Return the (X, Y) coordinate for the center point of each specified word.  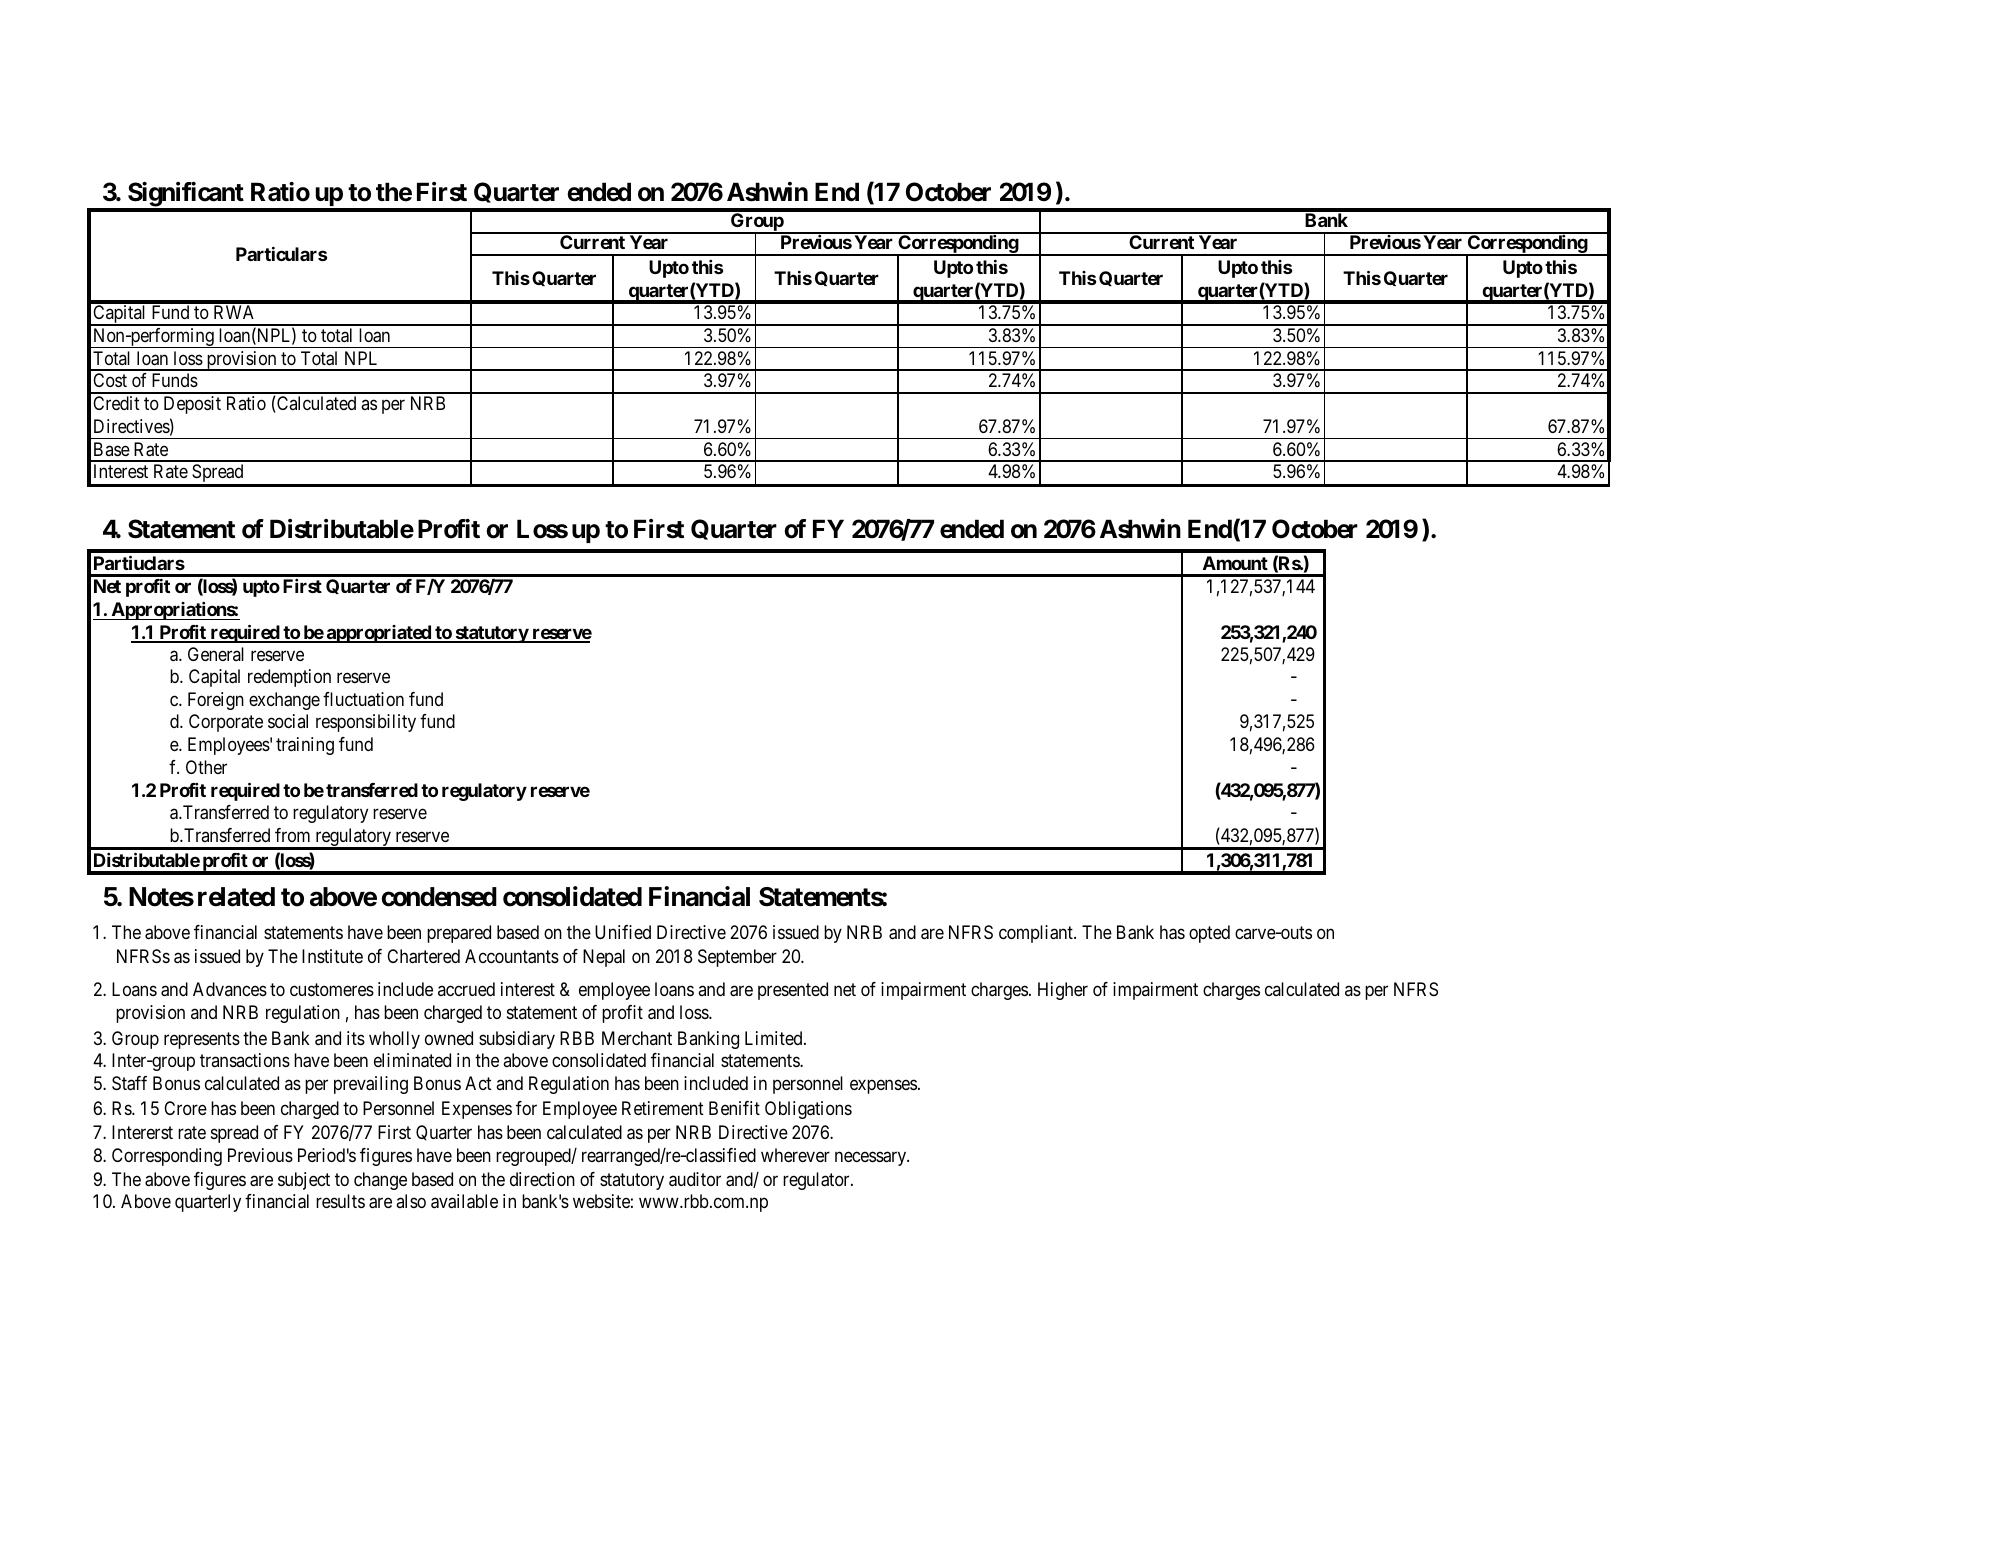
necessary (872, 1159)
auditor (695, 1179)
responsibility (366, 723)
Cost (110, 380)
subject (304, 1181)
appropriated (378, 634)
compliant (1037, 934)
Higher (1063, 991)
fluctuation (363, 699)
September (737, 958)
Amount (1235, 563)
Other (206, 767)
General (216, 654)
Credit (116, 403)
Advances (230, 989)
